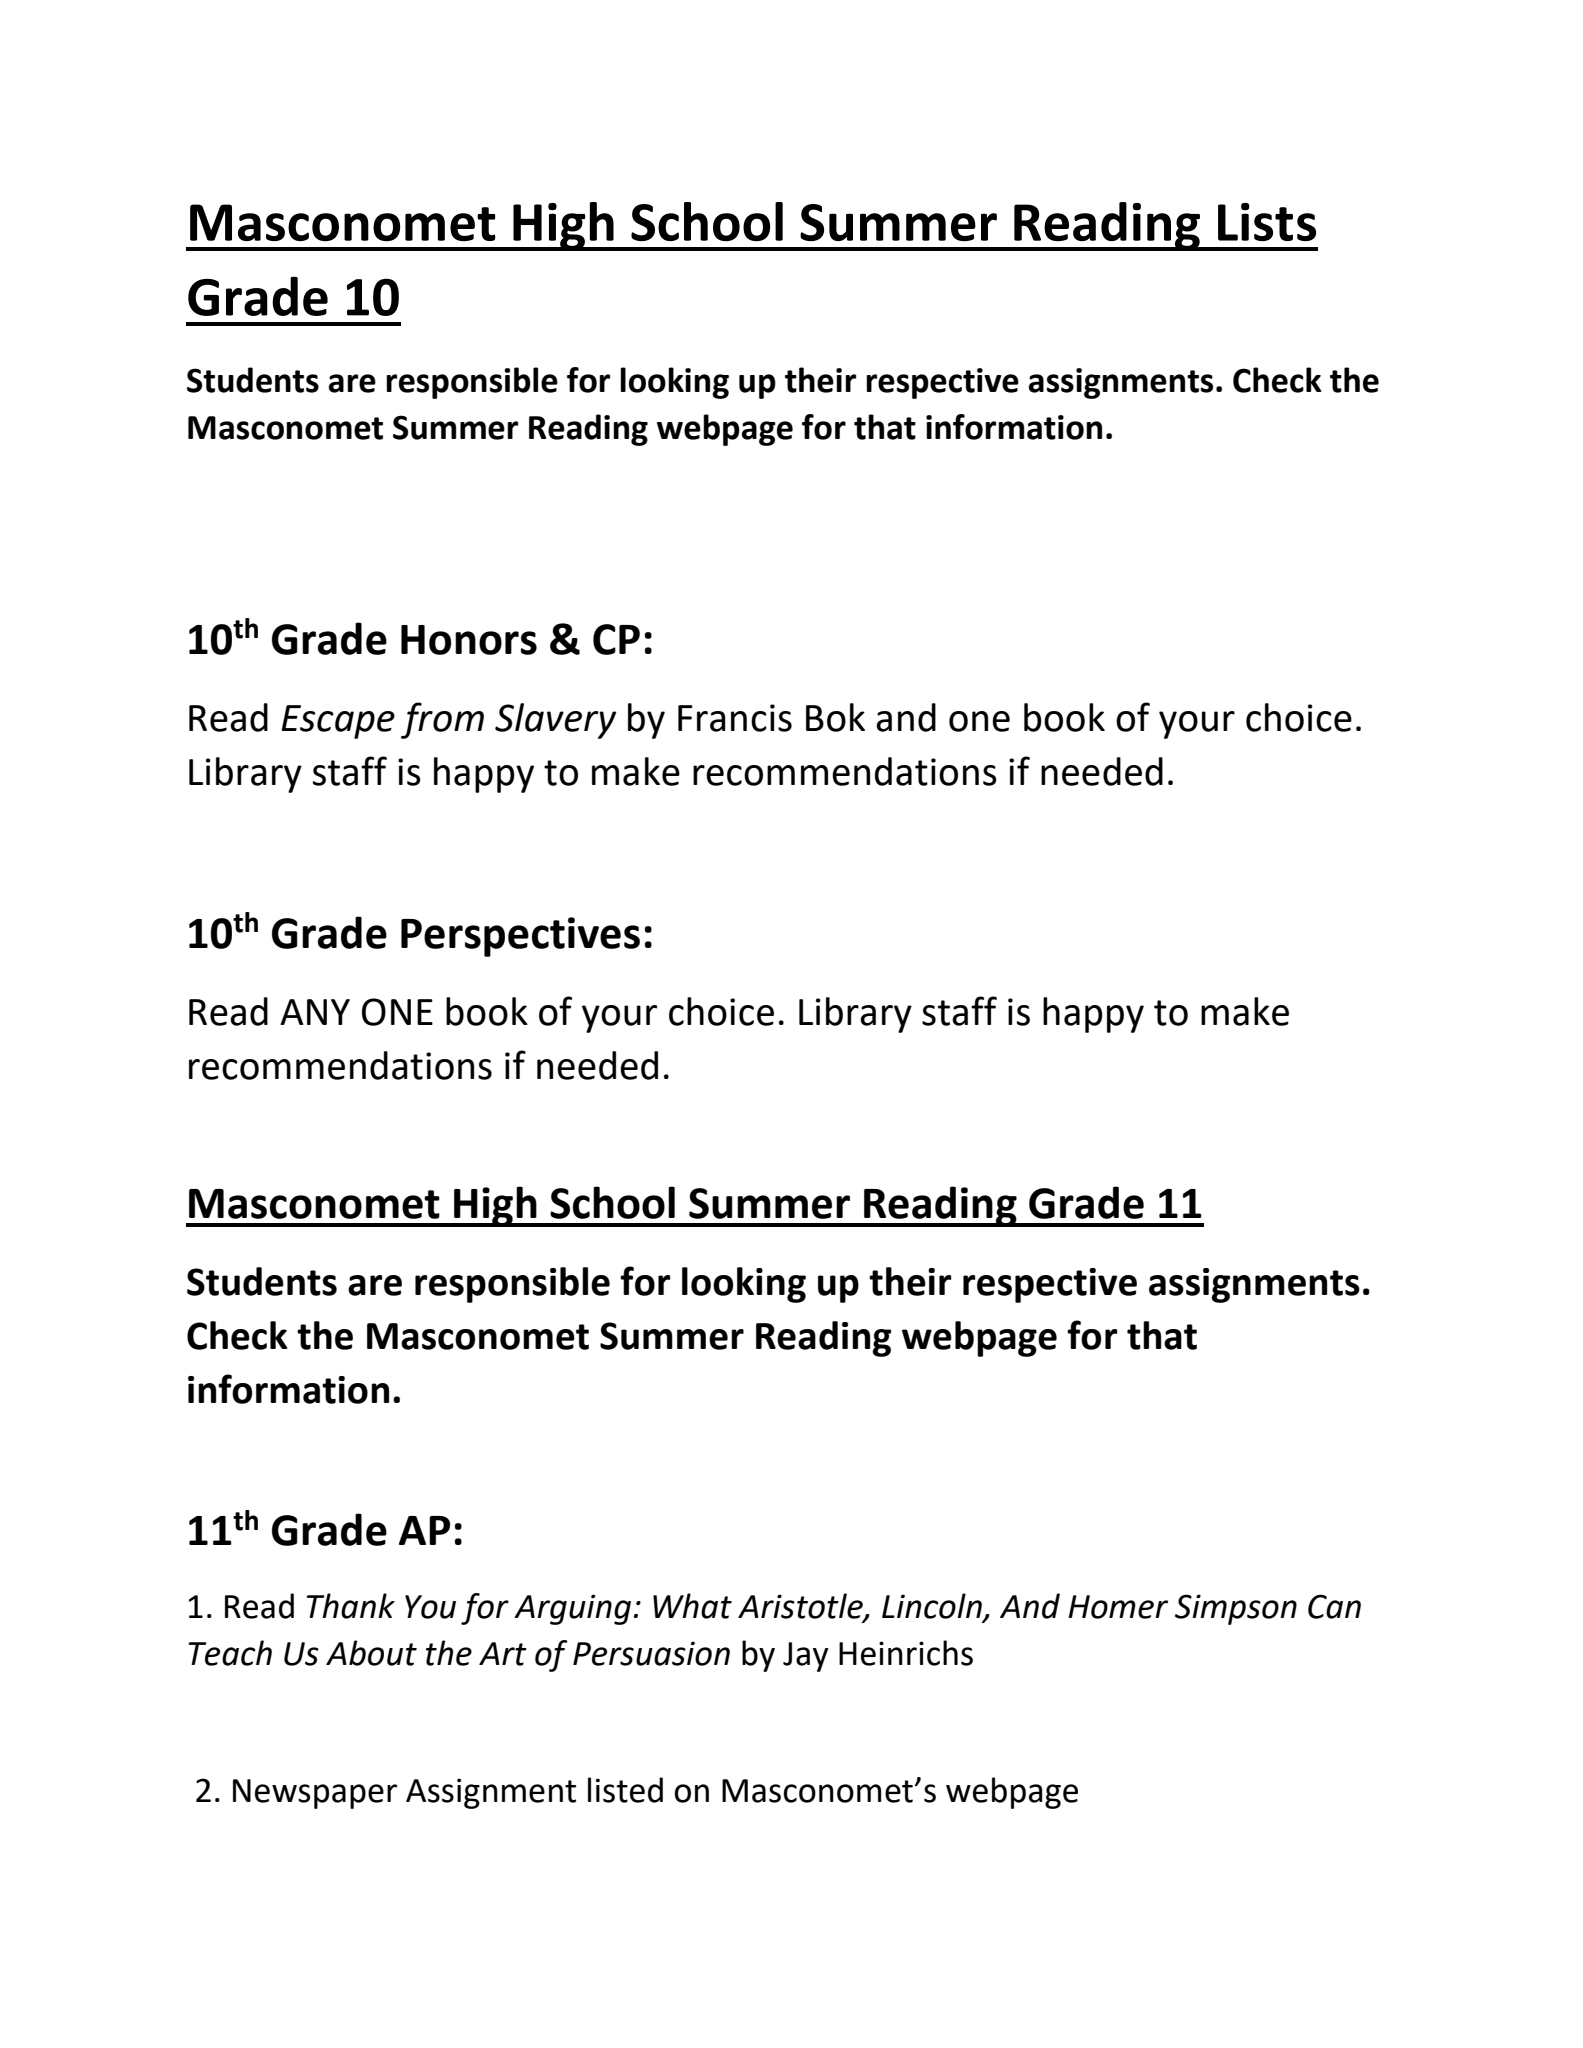 This image has height=2048, width=1583. What do you see at coordinates (835, 717) in the image?
I see `Bok` at bounding box center [835, 717].
